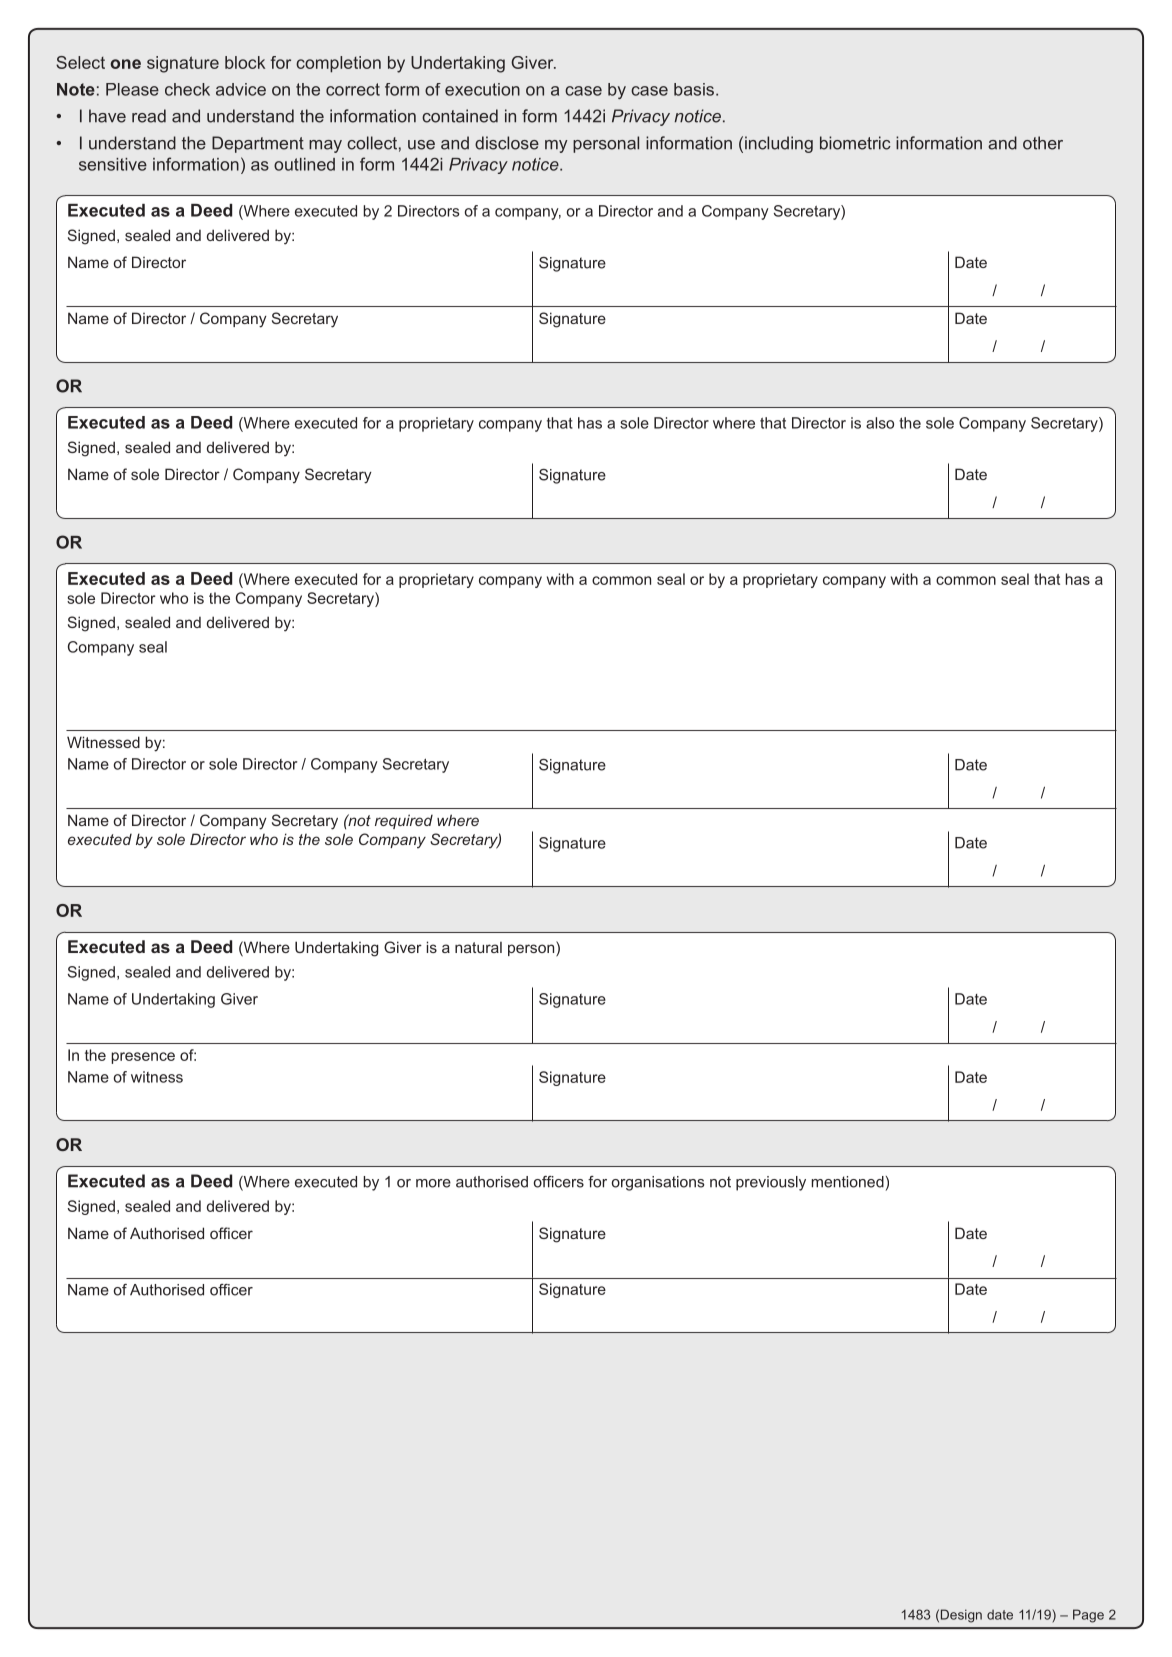 This page has height=1657, width=1172. I want to click on organisations, so click(658, 1183).
